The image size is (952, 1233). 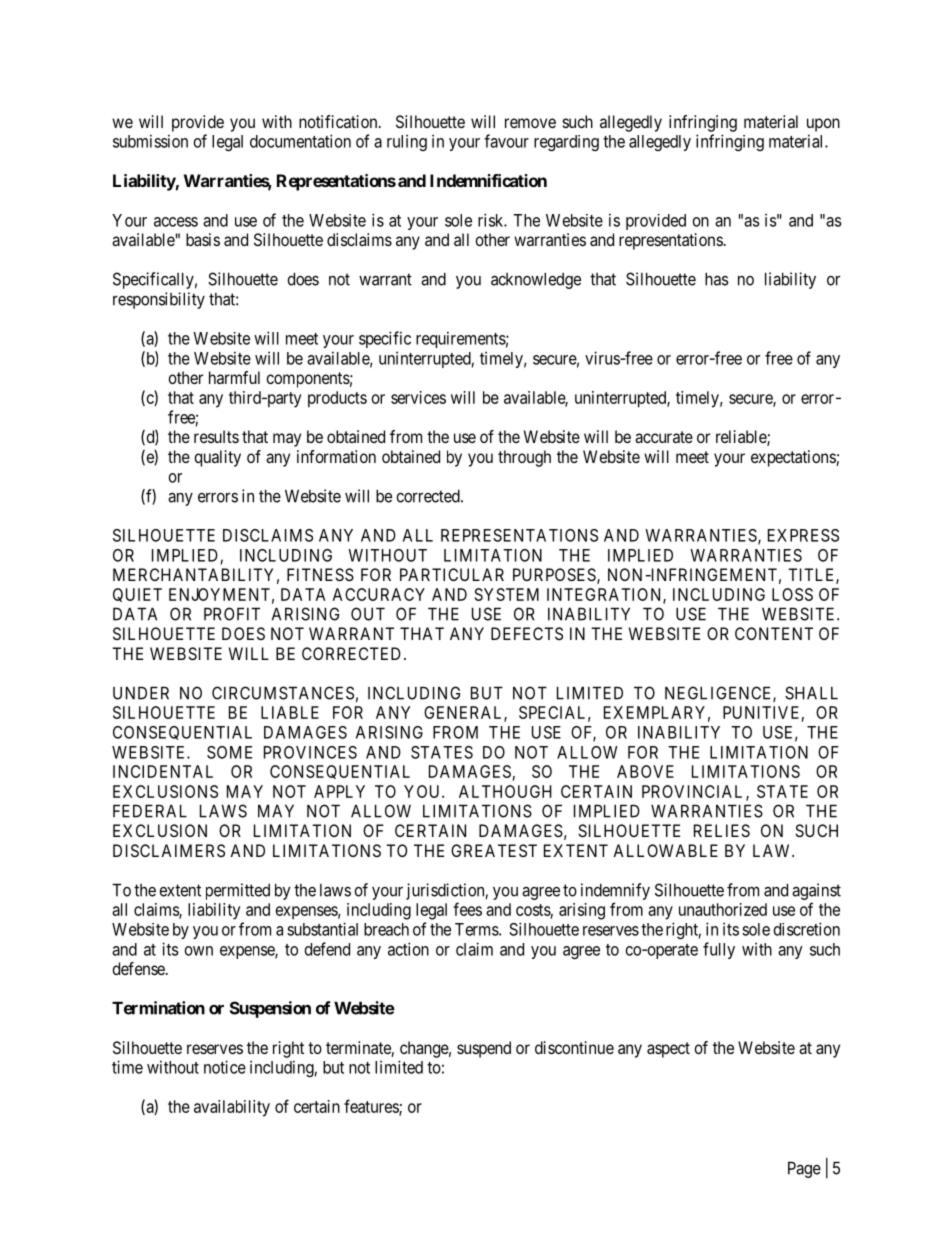 I want to click on availability, so click(x=232, y=1108).
